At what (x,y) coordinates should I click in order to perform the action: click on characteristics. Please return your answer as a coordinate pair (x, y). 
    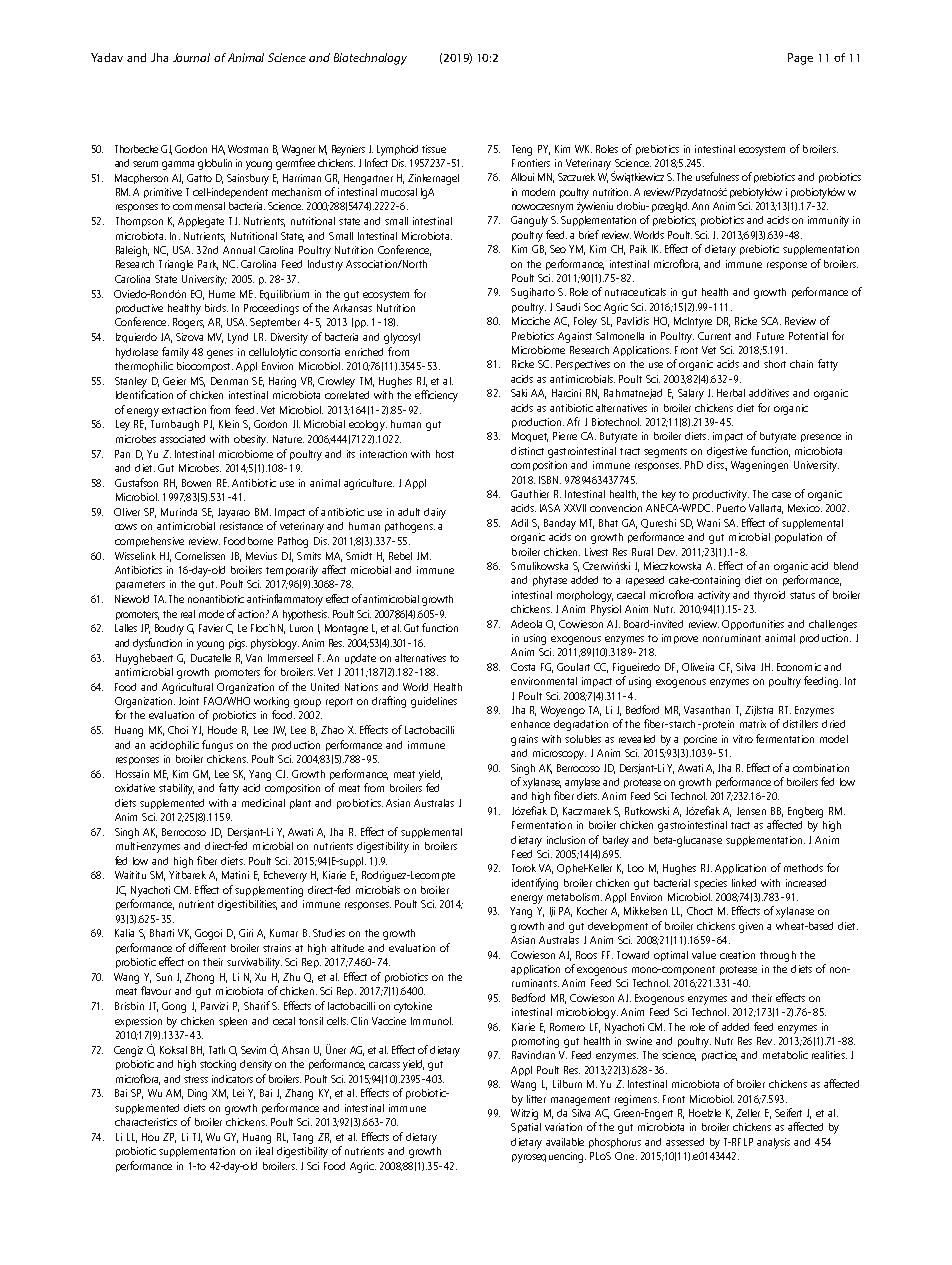
    Looking at the image, I should click on (146, 1122).
